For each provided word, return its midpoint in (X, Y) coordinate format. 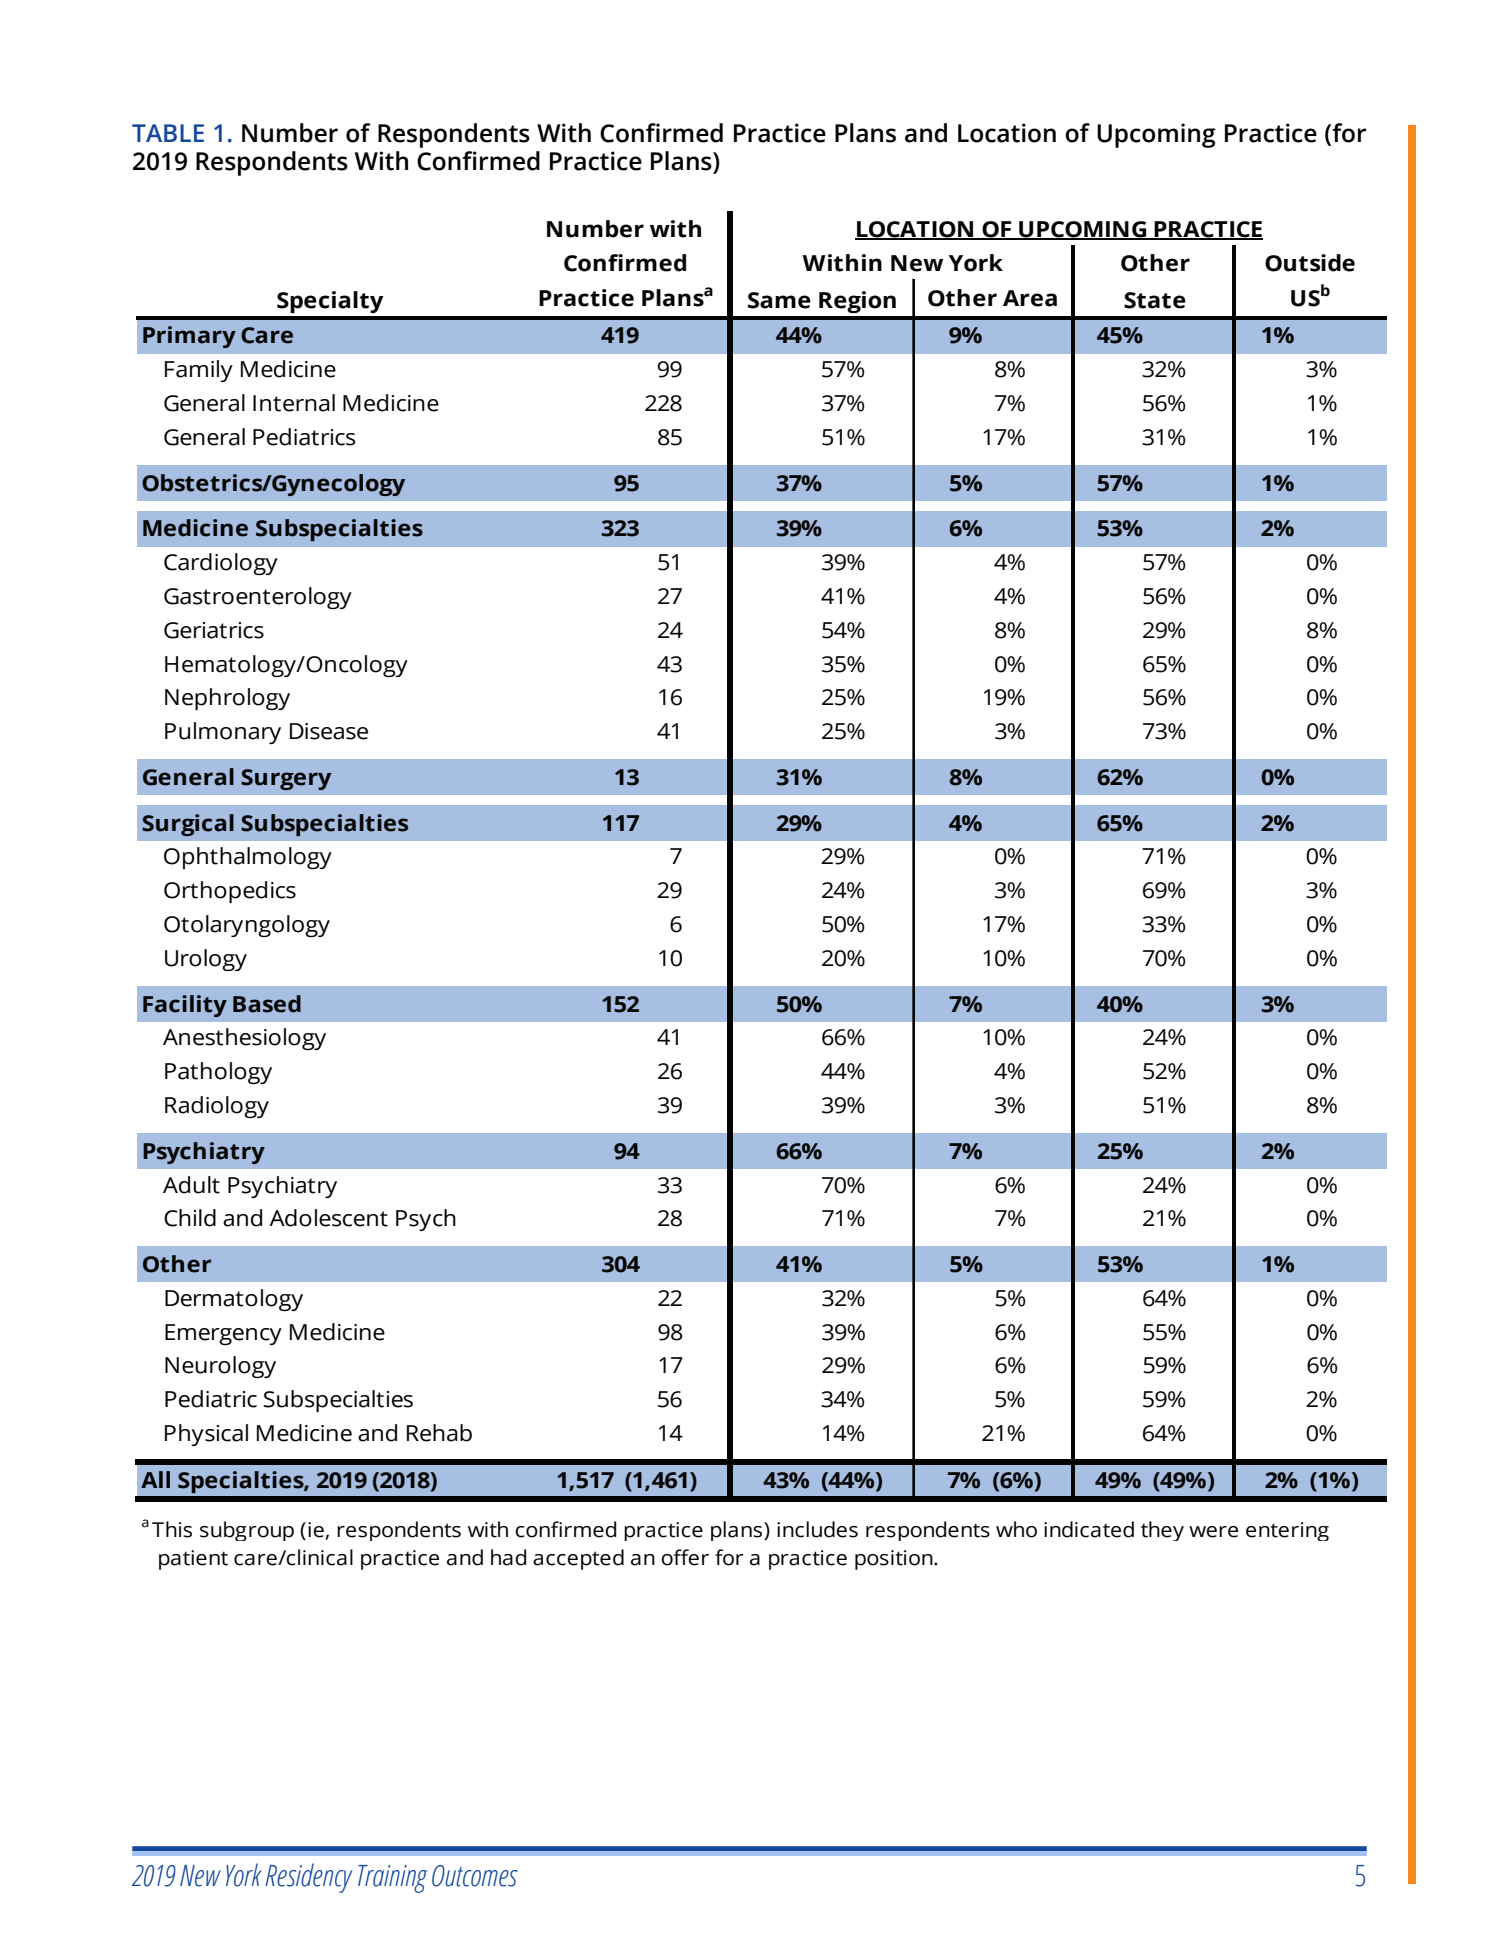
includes (817, 1529)
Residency (308, 1878)
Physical (206, 1435)
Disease (329, 731)
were (1213, 1532)
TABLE (168, 133)
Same (779, 300)
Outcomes (475, 1876)
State (1155, 300)
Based (267, 1004)
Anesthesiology (244, 1039)
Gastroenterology (258, 598)
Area (1030, 298)
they (1162, 1531)
